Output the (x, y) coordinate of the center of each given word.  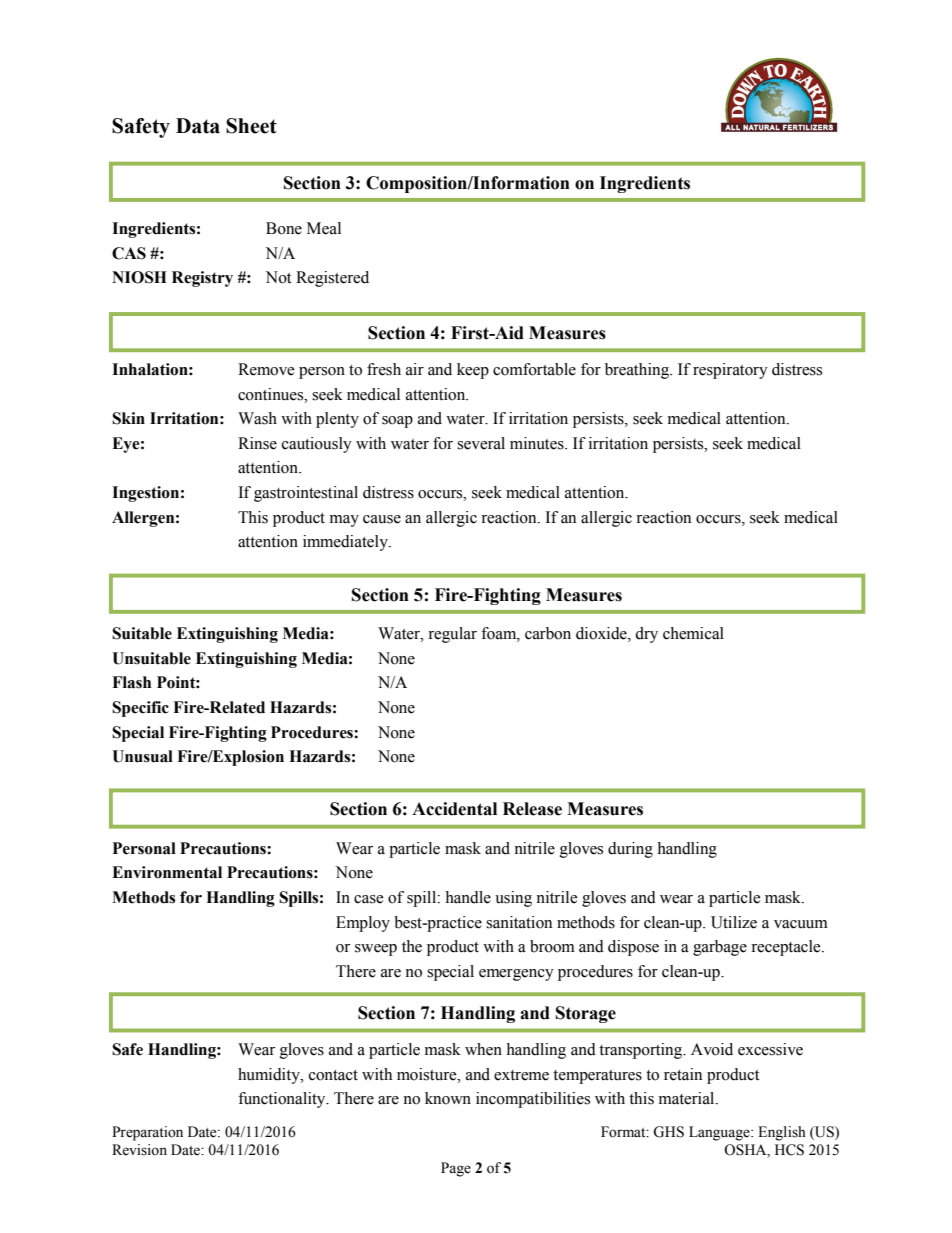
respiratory (730, 371)
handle (468, 897)
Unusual (142, 756)
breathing (638, 371)
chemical (693, 633)
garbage (720, 948)
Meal (324, 228)
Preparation (147, 1133)
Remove (266, 369)
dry (646, 635)
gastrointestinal (306, 494)
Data (198, 126)
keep (473, 371)
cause (382, 519)
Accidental (454, 809)
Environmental (167, 872)
